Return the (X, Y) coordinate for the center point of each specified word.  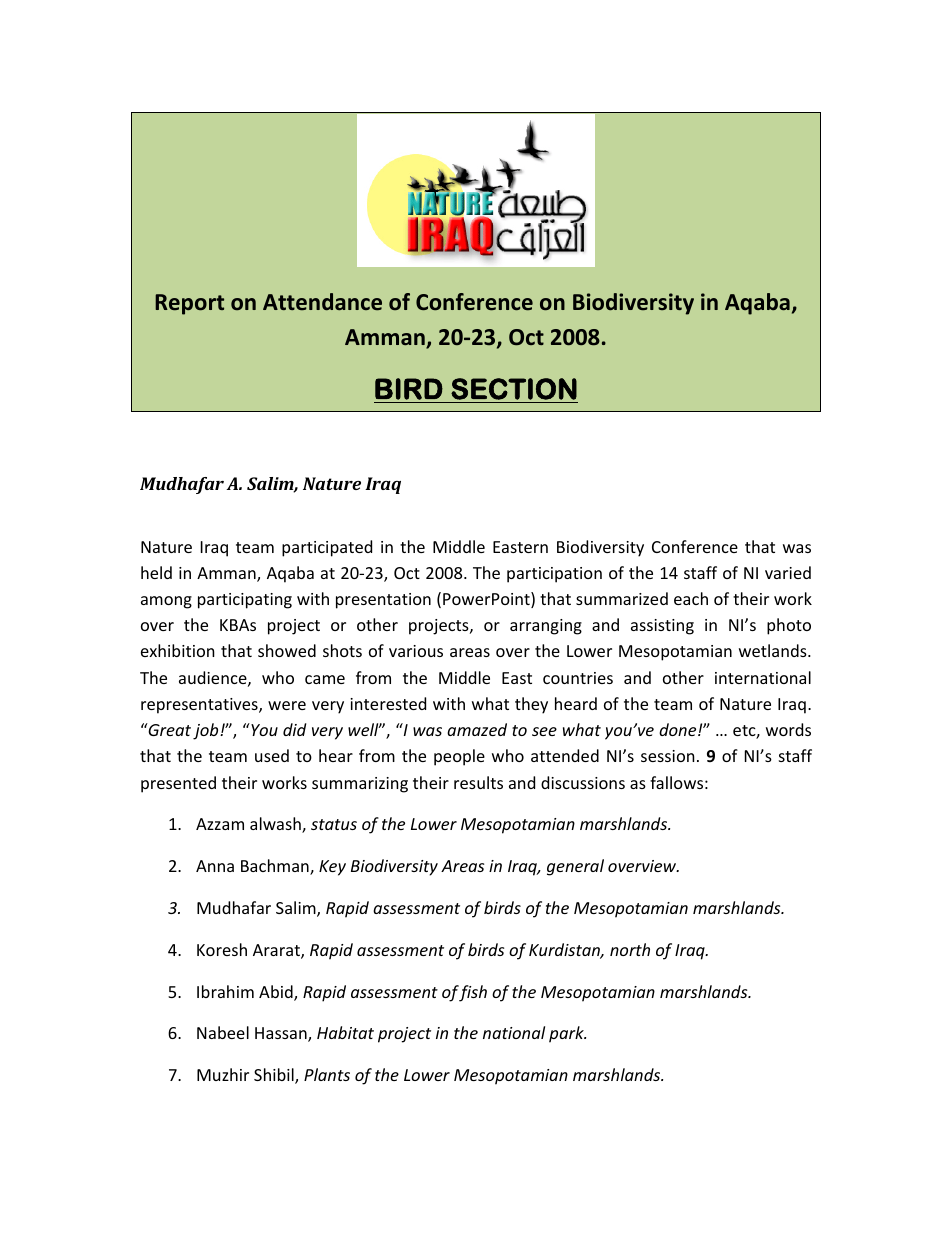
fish (473, 993)
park (567, 1034)
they (531, 705)
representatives (200, 706)
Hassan (282, 1034)
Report (189, 304)
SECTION (514, 389)
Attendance (322, 302)
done (679, 729)
